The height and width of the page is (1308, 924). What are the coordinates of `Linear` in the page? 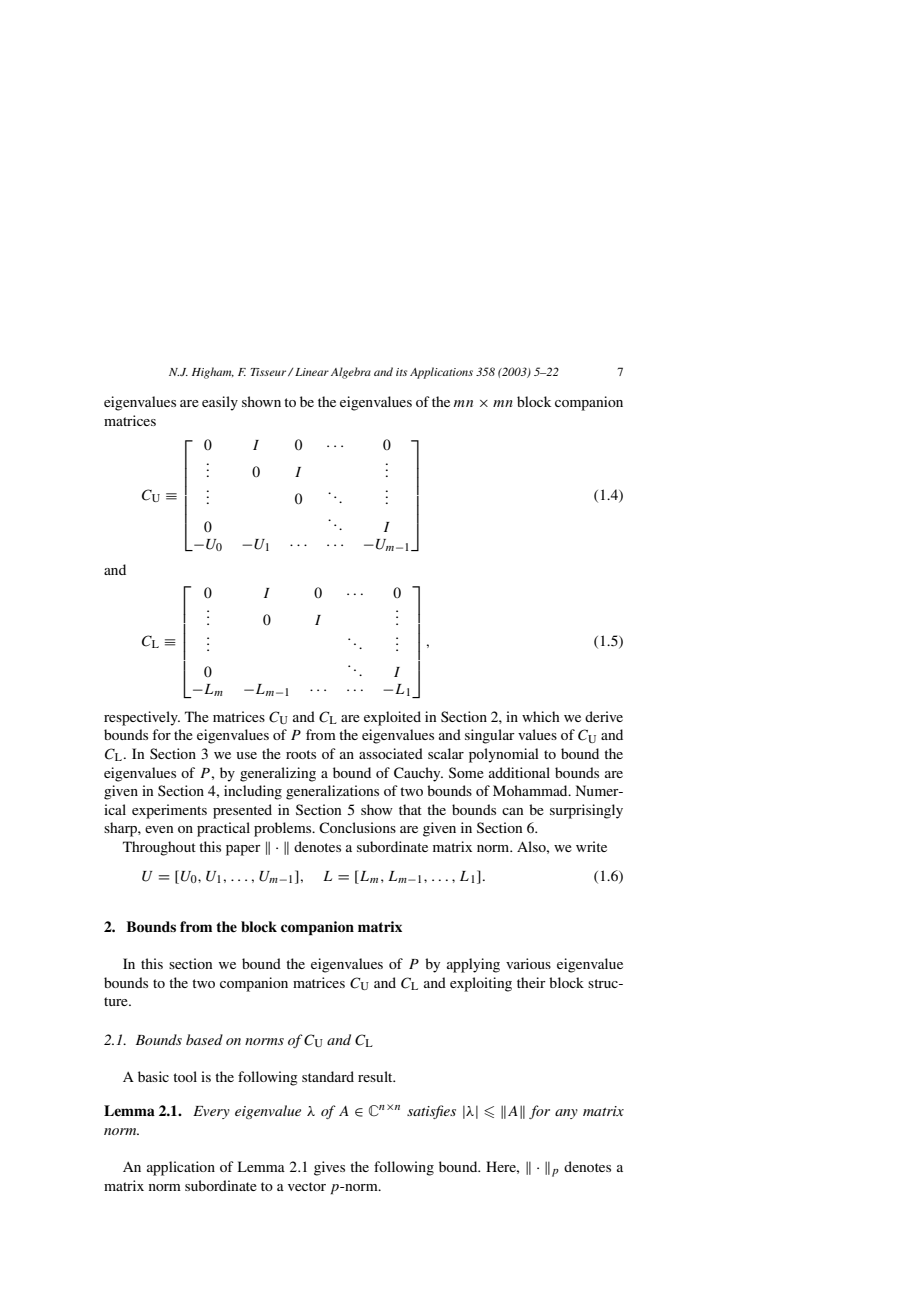 It's located at (312, 372).
